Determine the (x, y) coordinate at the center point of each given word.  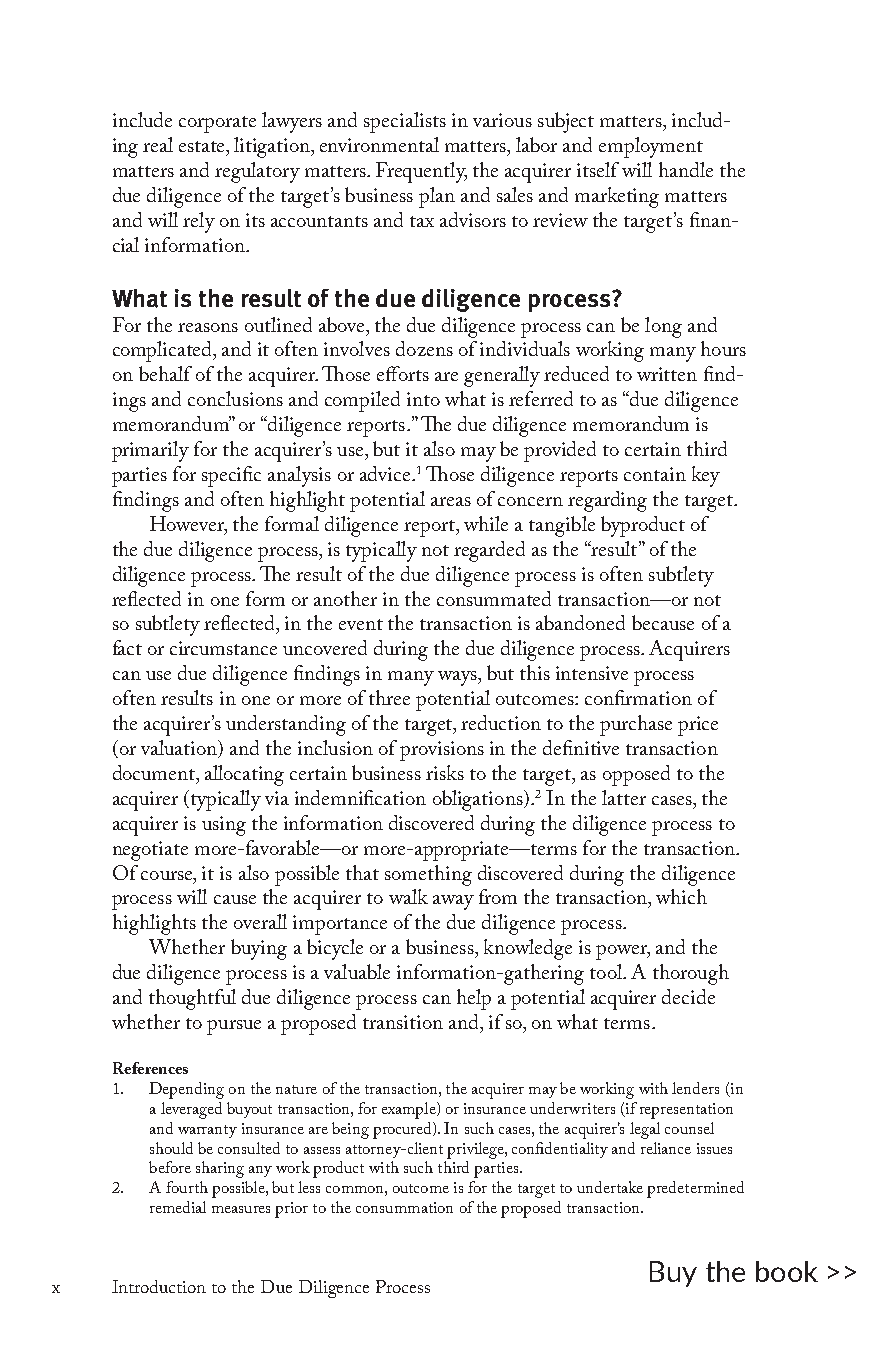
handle (686, 169)
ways (458, 678)
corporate (217, 124)
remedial (178, 1207)
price (698, 726)
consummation (404, 1207)
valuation (180, 749)
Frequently (421, 172)
